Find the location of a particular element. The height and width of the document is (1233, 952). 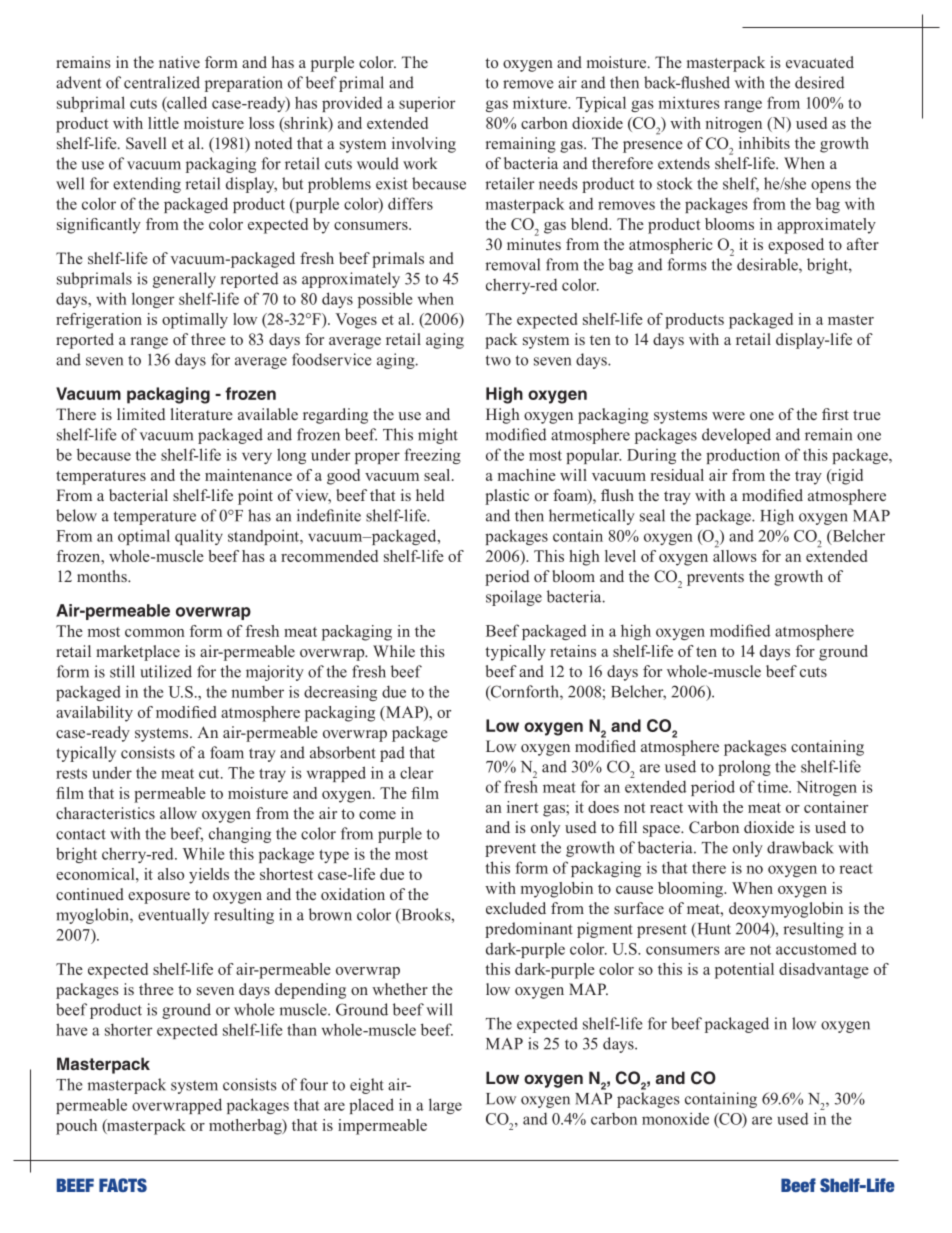

centralized is located at coordinates (162, 82).
